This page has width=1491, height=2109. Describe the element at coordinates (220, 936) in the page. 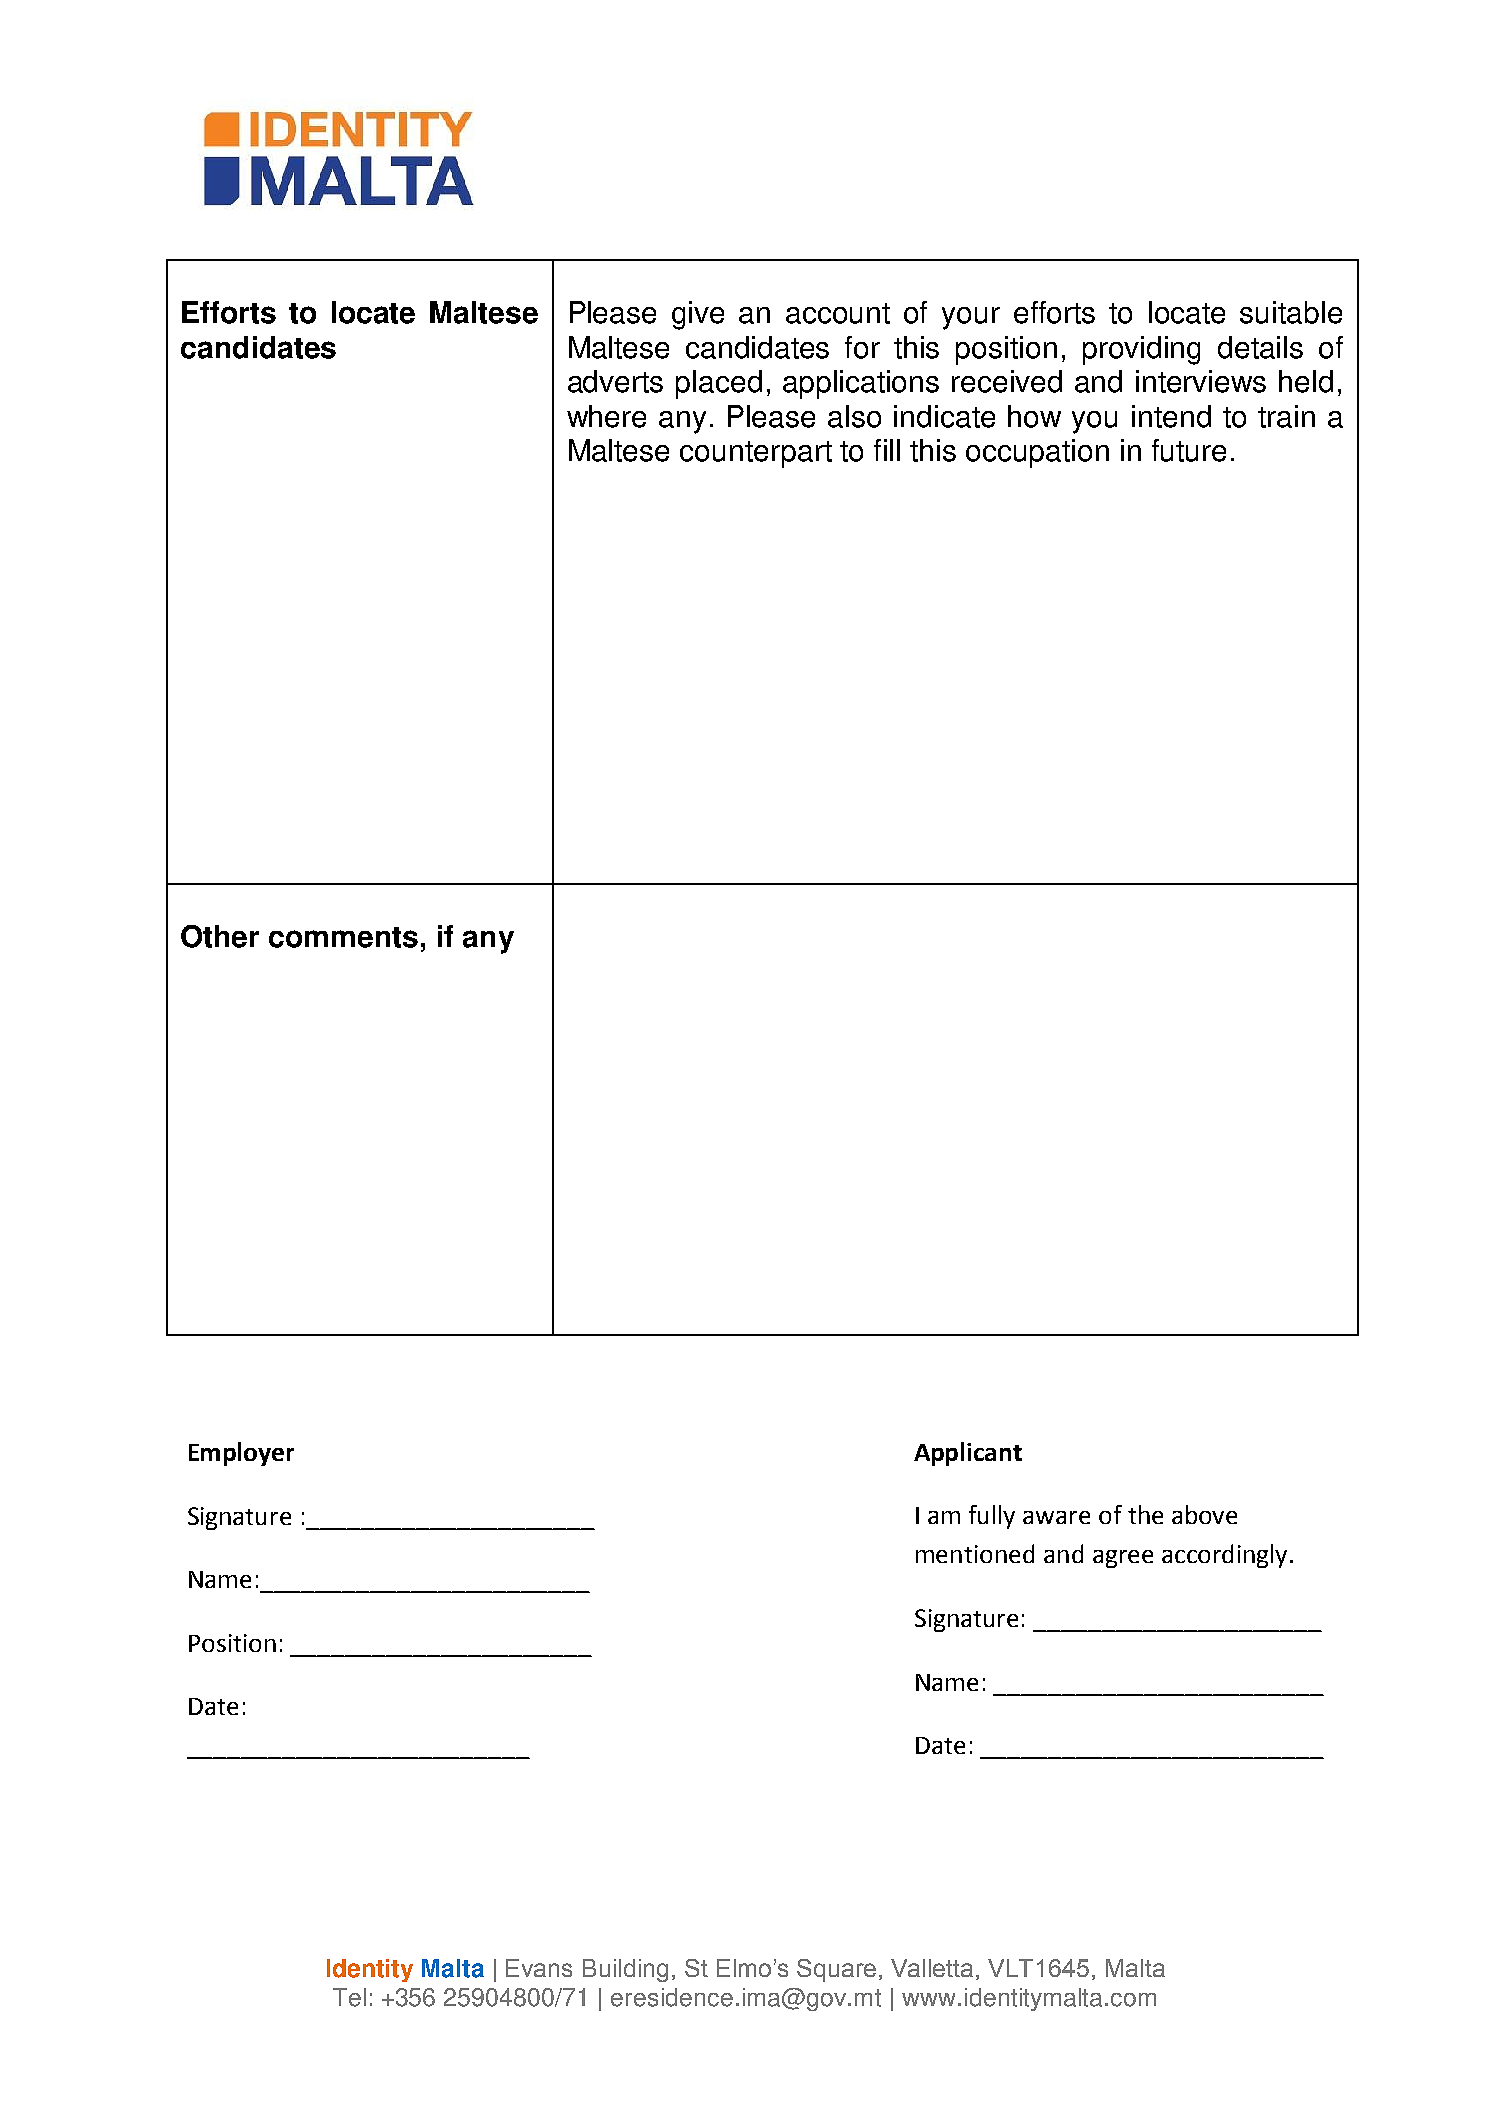

I see `Other` at that location.
